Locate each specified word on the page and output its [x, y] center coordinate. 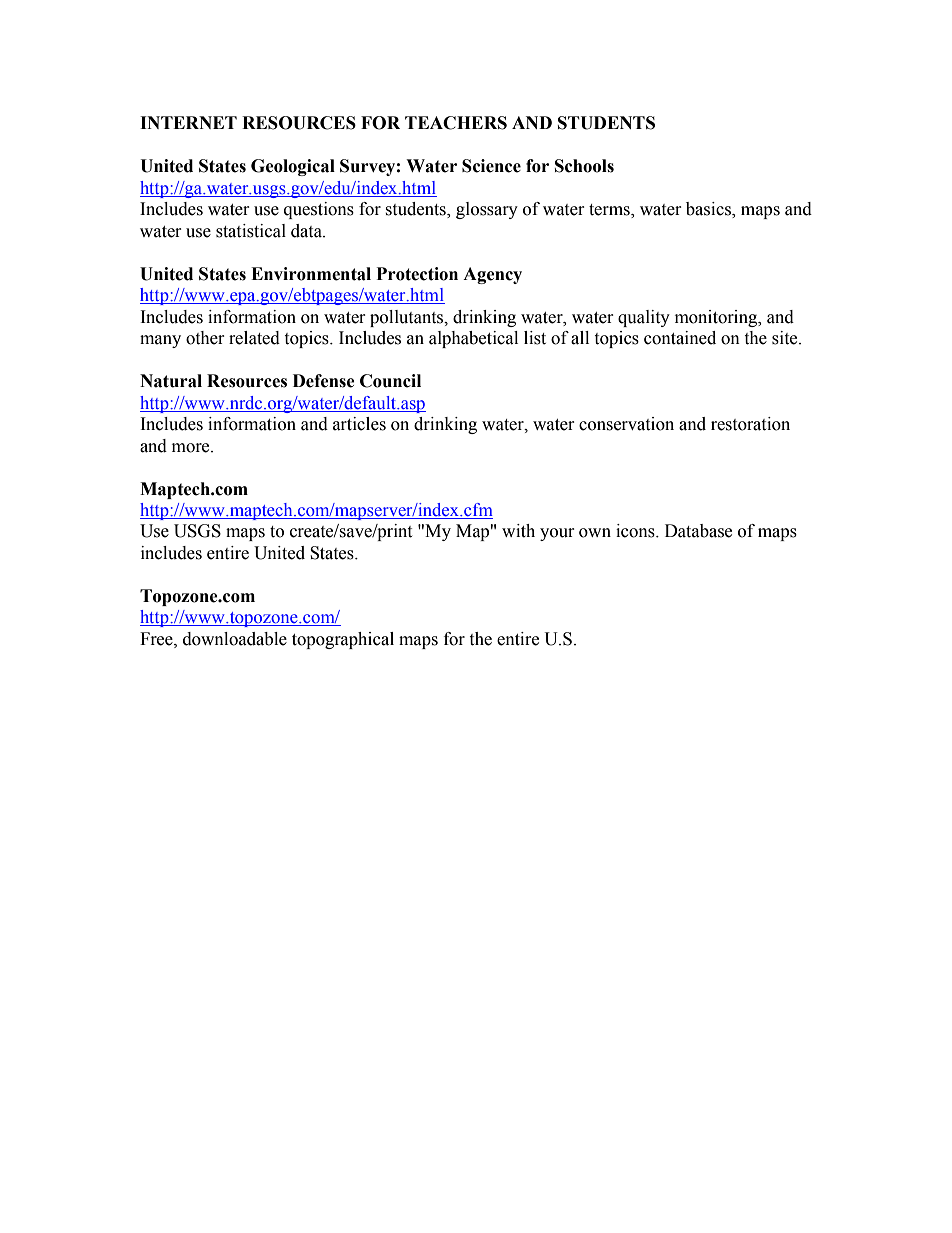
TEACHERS [456, 123]
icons [636, 531]
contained [680, 338]
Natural [171, 381]
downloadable [235, 639]
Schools [584, 166]
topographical [343, 640]
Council [390, 381]
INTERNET [188, 122]
